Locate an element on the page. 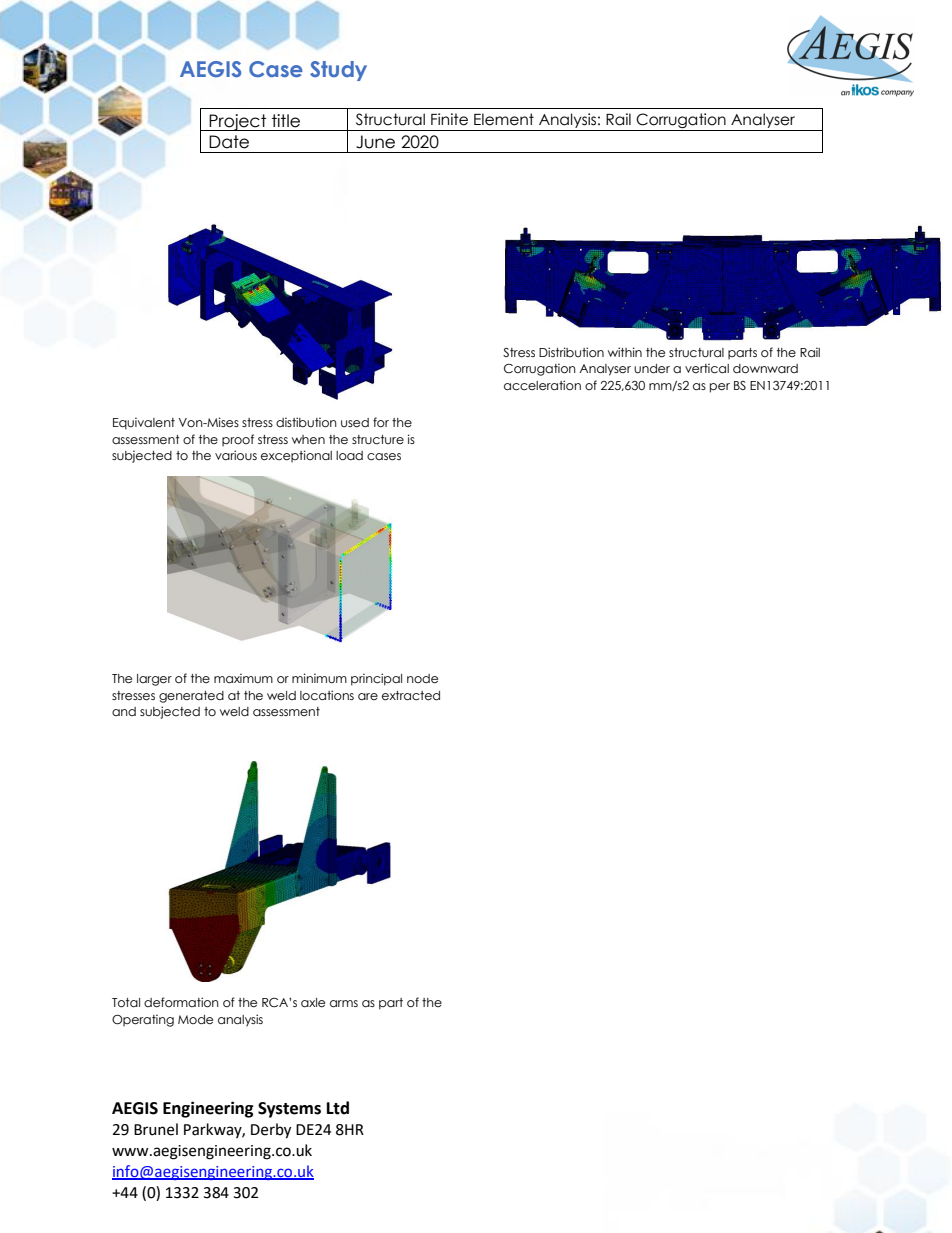 Image resolution: width=952 pixels, height=1233 pixels. node is located at coordinates (422, 678).
